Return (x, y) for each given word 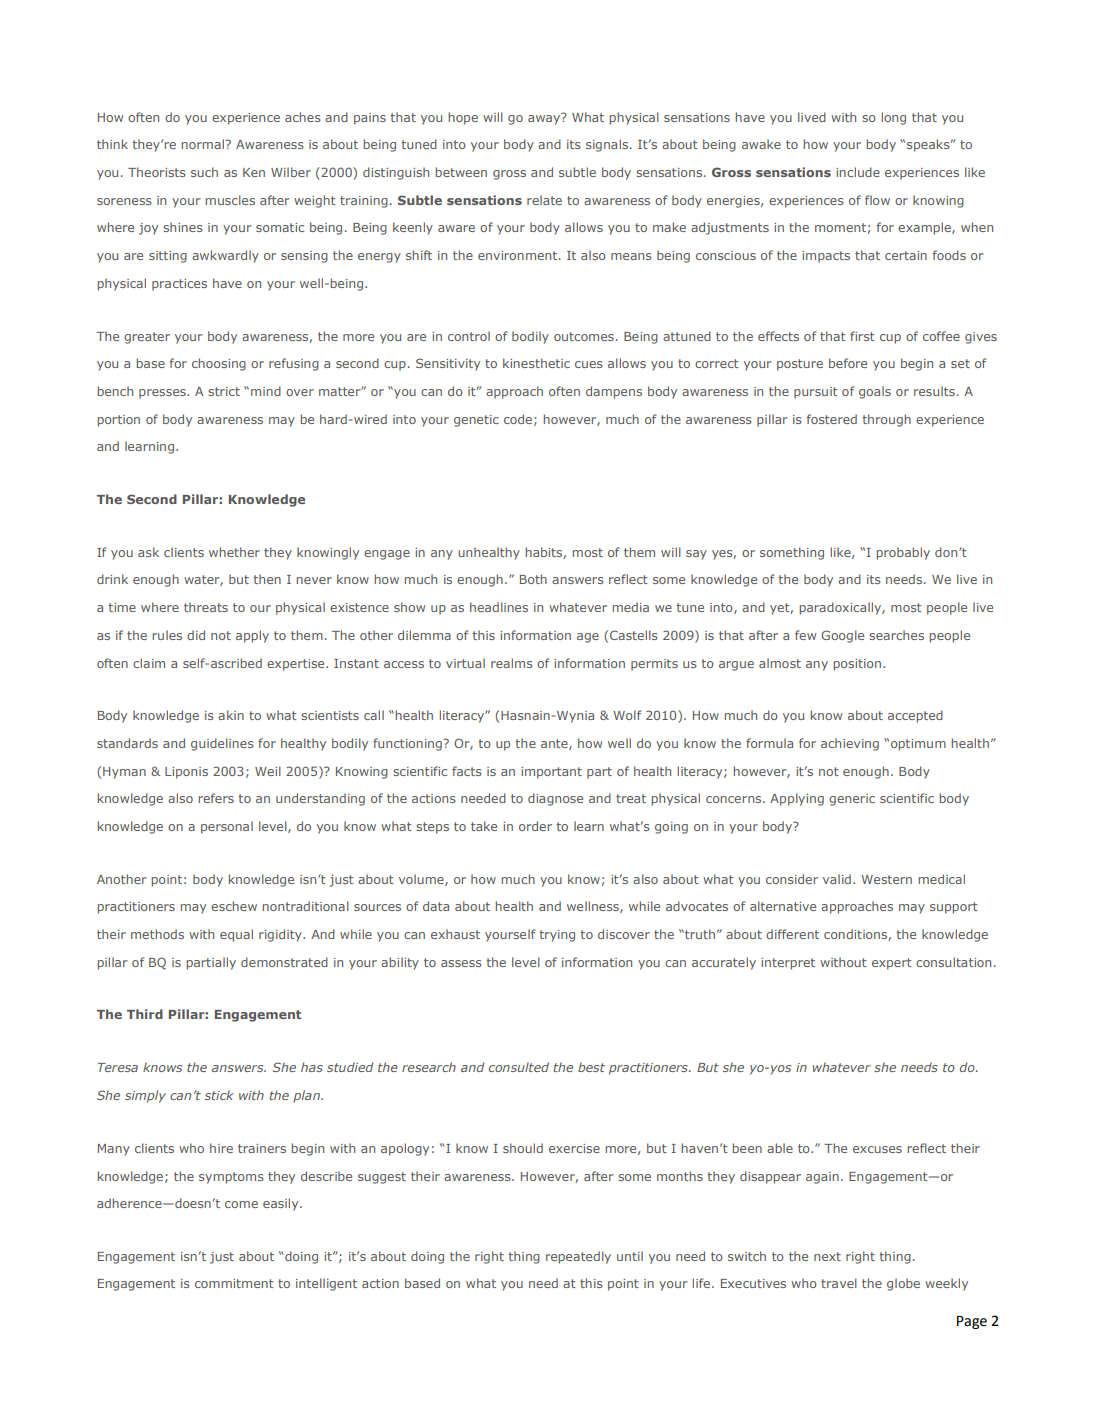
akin (231, 715)
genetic (476, 421)
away (545, 119)
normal (204, 144)
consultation (953, 962)
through (887, 420)
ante (555, 744)
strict (224, 391)
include (858, 172)
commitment (234, 1283)
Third (145, 1014)
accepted (915, 716)
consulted (519, 1067)
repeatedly (578, 1257)
